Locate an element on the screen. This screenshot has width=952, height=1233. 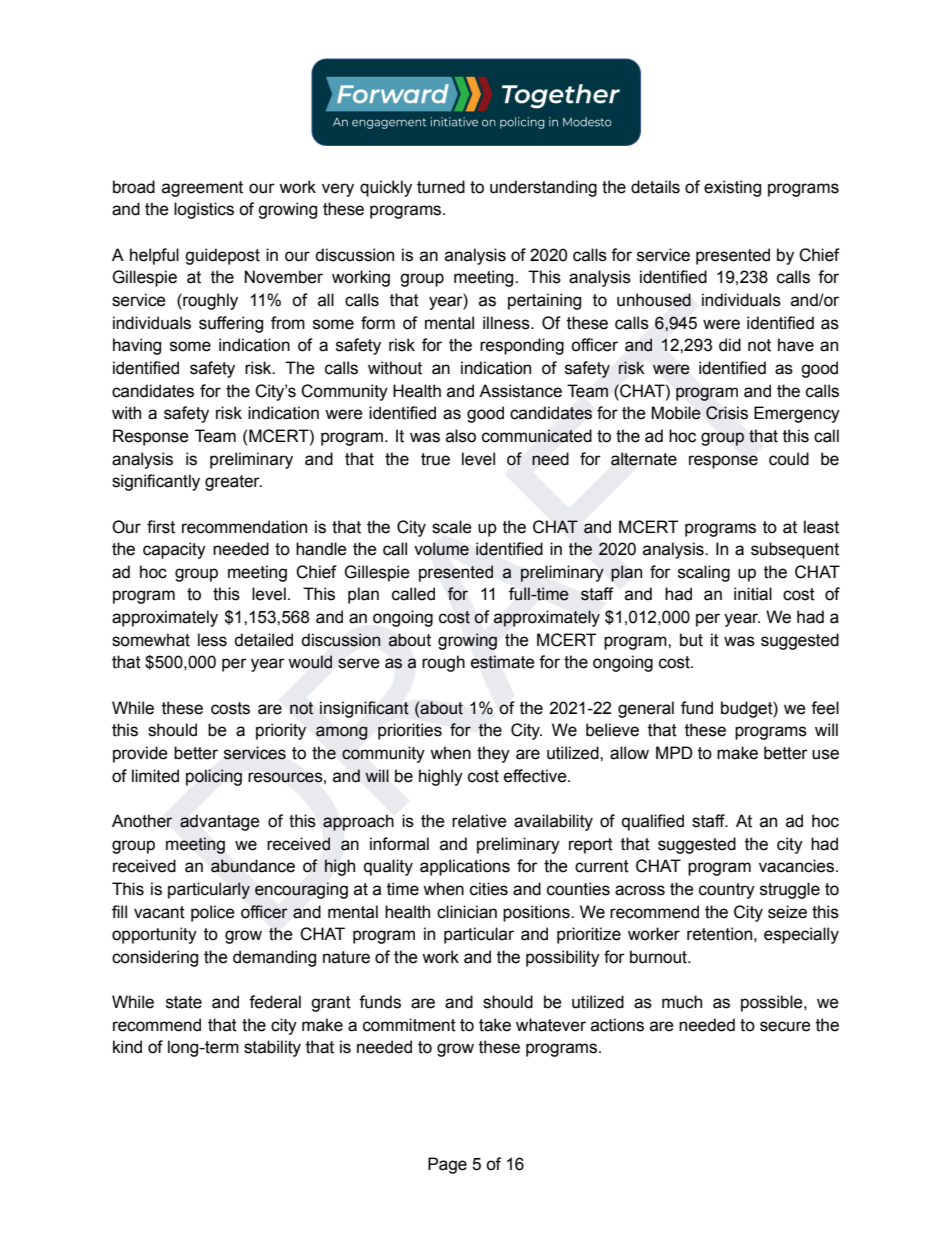
existing is located at coordinates (732, 188).
